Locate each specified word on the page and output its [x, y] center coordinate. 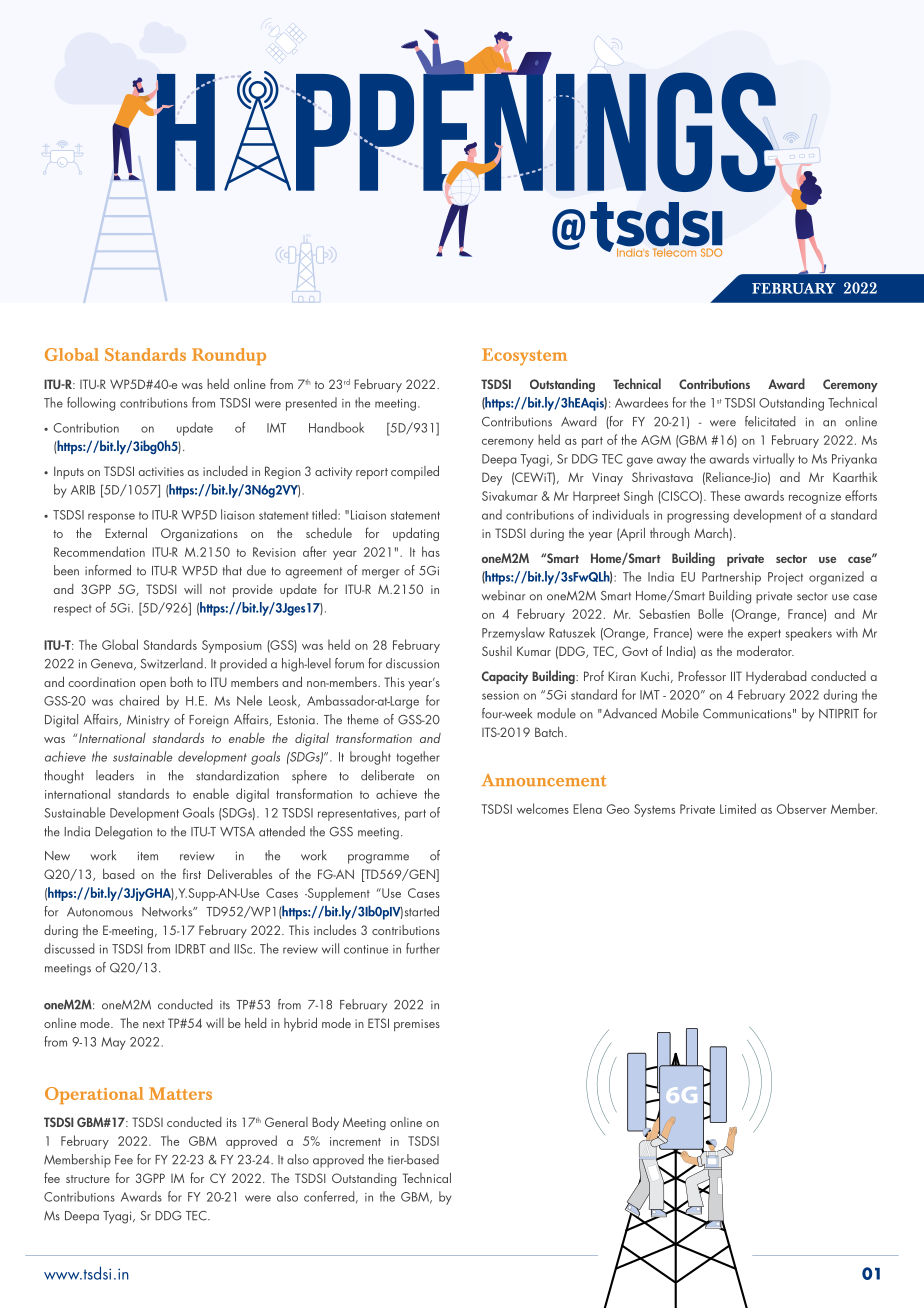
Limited [738, 808]
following [91, 404]
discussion [412, 663]
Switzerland [171, 663]
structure [88, 1179]
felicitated [770, 421]
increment [355, 1141]
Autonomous [100, 912]
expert [764, 635]
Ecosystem [524, 357]
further [423, 948]
